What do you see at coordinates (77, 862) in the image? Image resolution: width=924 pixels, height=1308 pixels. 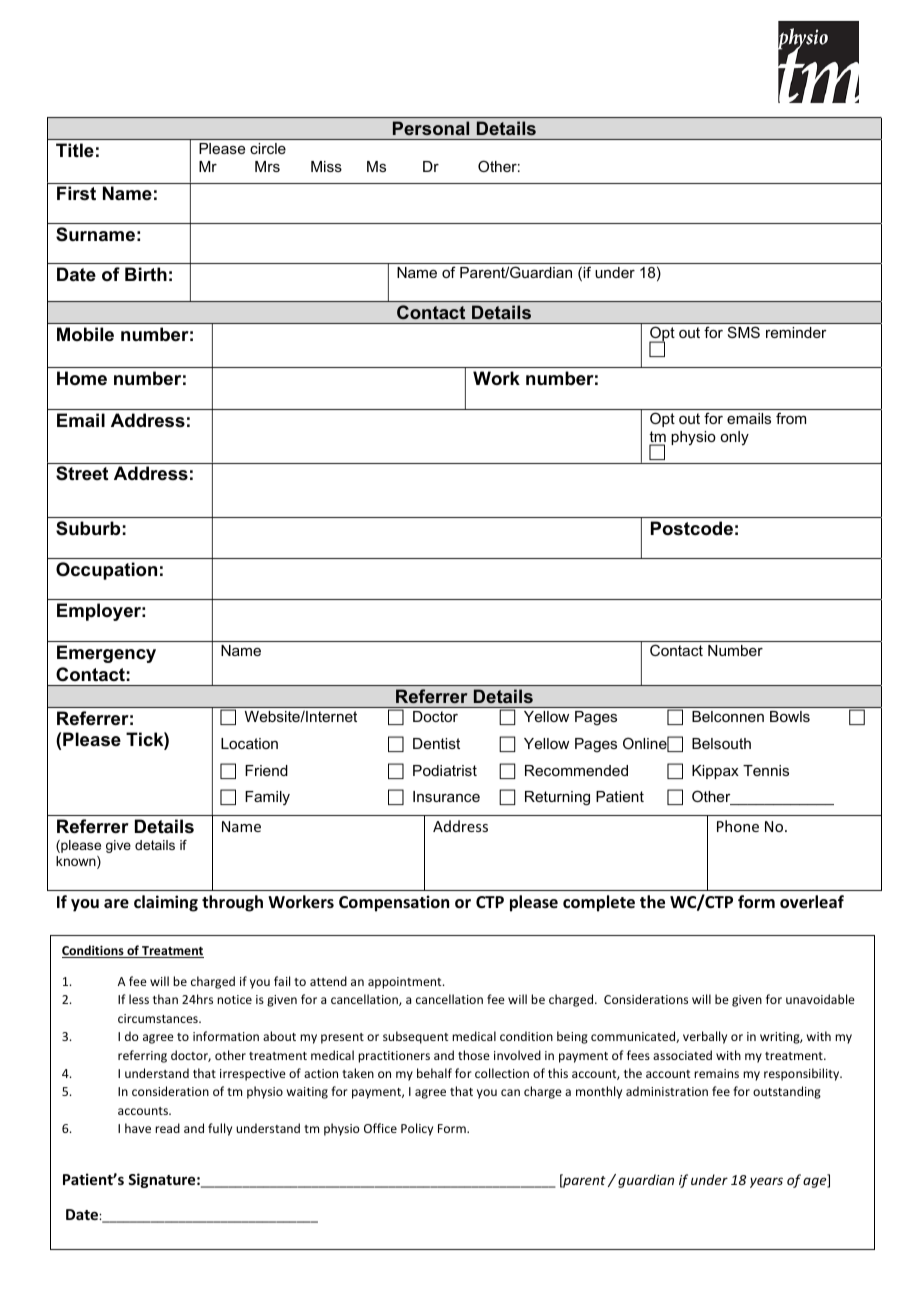 I see `known` at bounding box center [77, 862].
